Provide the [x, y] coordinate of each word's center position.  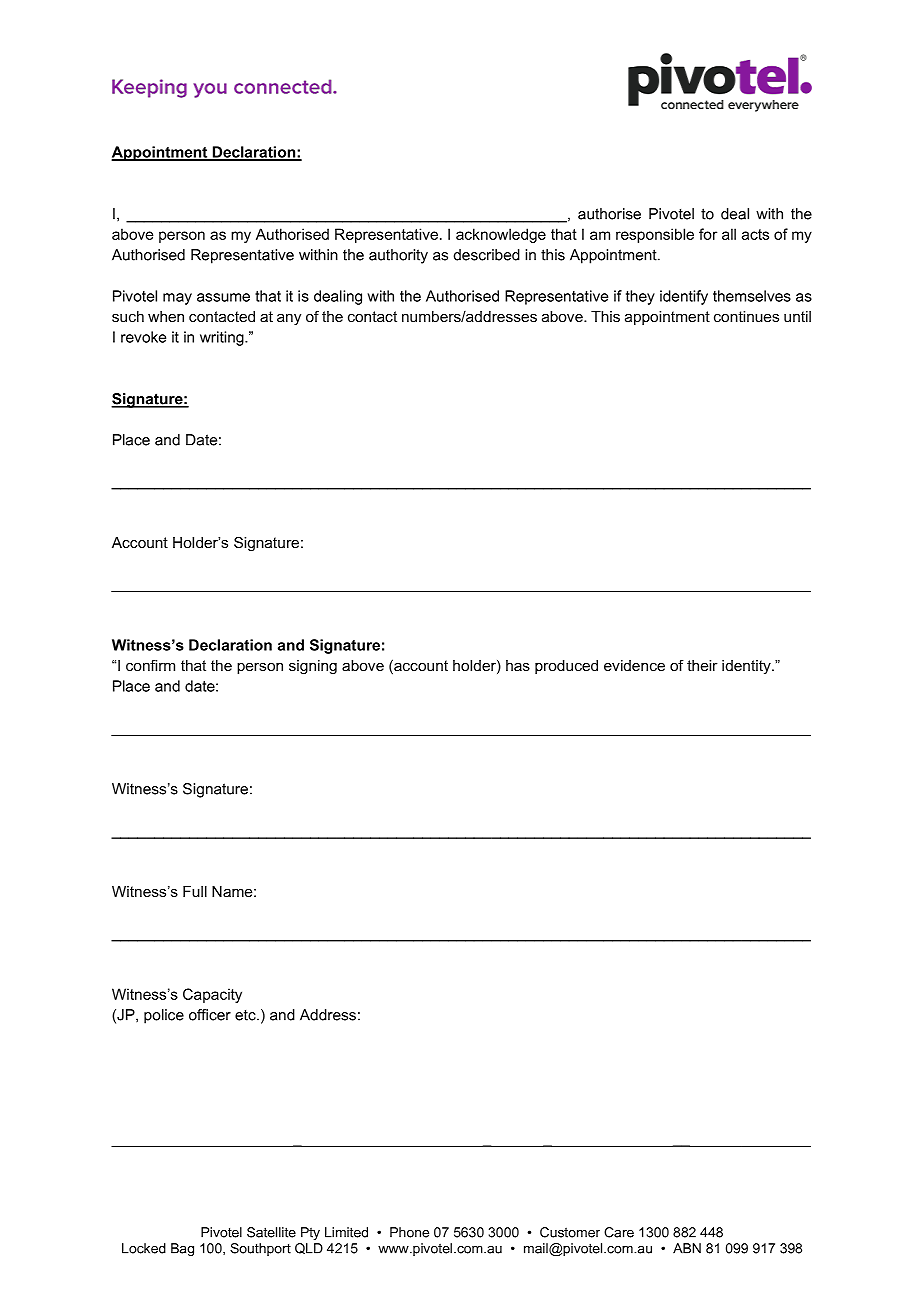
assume [223, 297]
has [518, 665]
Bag [182, 1249]
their [702, 665]
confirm [150, 665]
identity [747, 667]
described [487, 255]
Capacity [212, 995]
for [708, 234]
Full [195, 891]
